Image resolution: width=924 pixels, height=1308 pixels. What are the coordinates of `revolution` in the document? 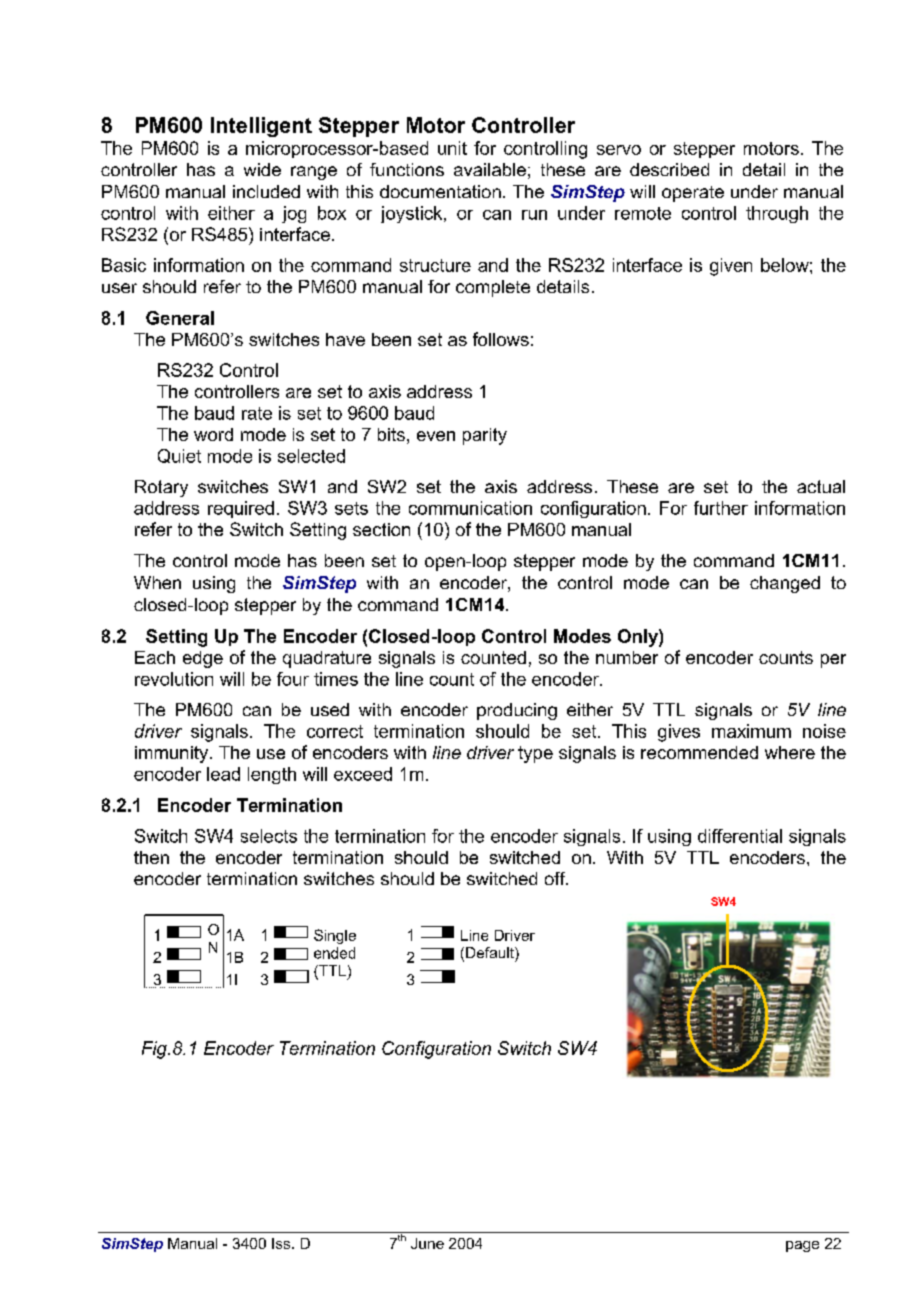 It's located at (174, 679).
